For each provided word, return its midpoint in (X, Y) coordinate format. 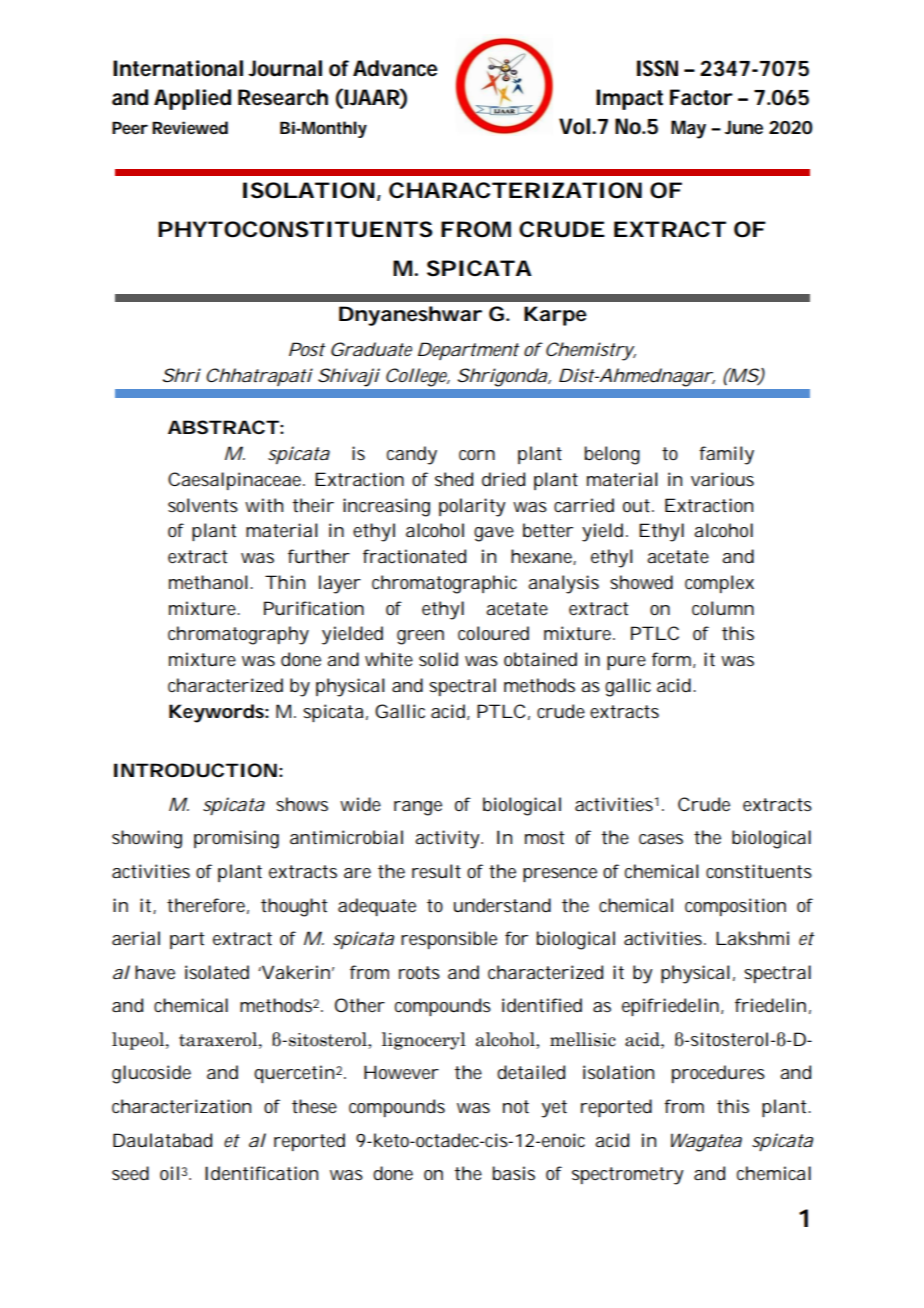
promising (236, 839)
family (726, 455)
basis (514, 1173)
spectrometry (628, 1176)
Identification (261, 1173)
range (418, 808)
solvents (203, 505)
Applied (192, 99)
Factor (701, 97)
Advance (395, 68)
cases (661, 839)
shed (454, 479)
